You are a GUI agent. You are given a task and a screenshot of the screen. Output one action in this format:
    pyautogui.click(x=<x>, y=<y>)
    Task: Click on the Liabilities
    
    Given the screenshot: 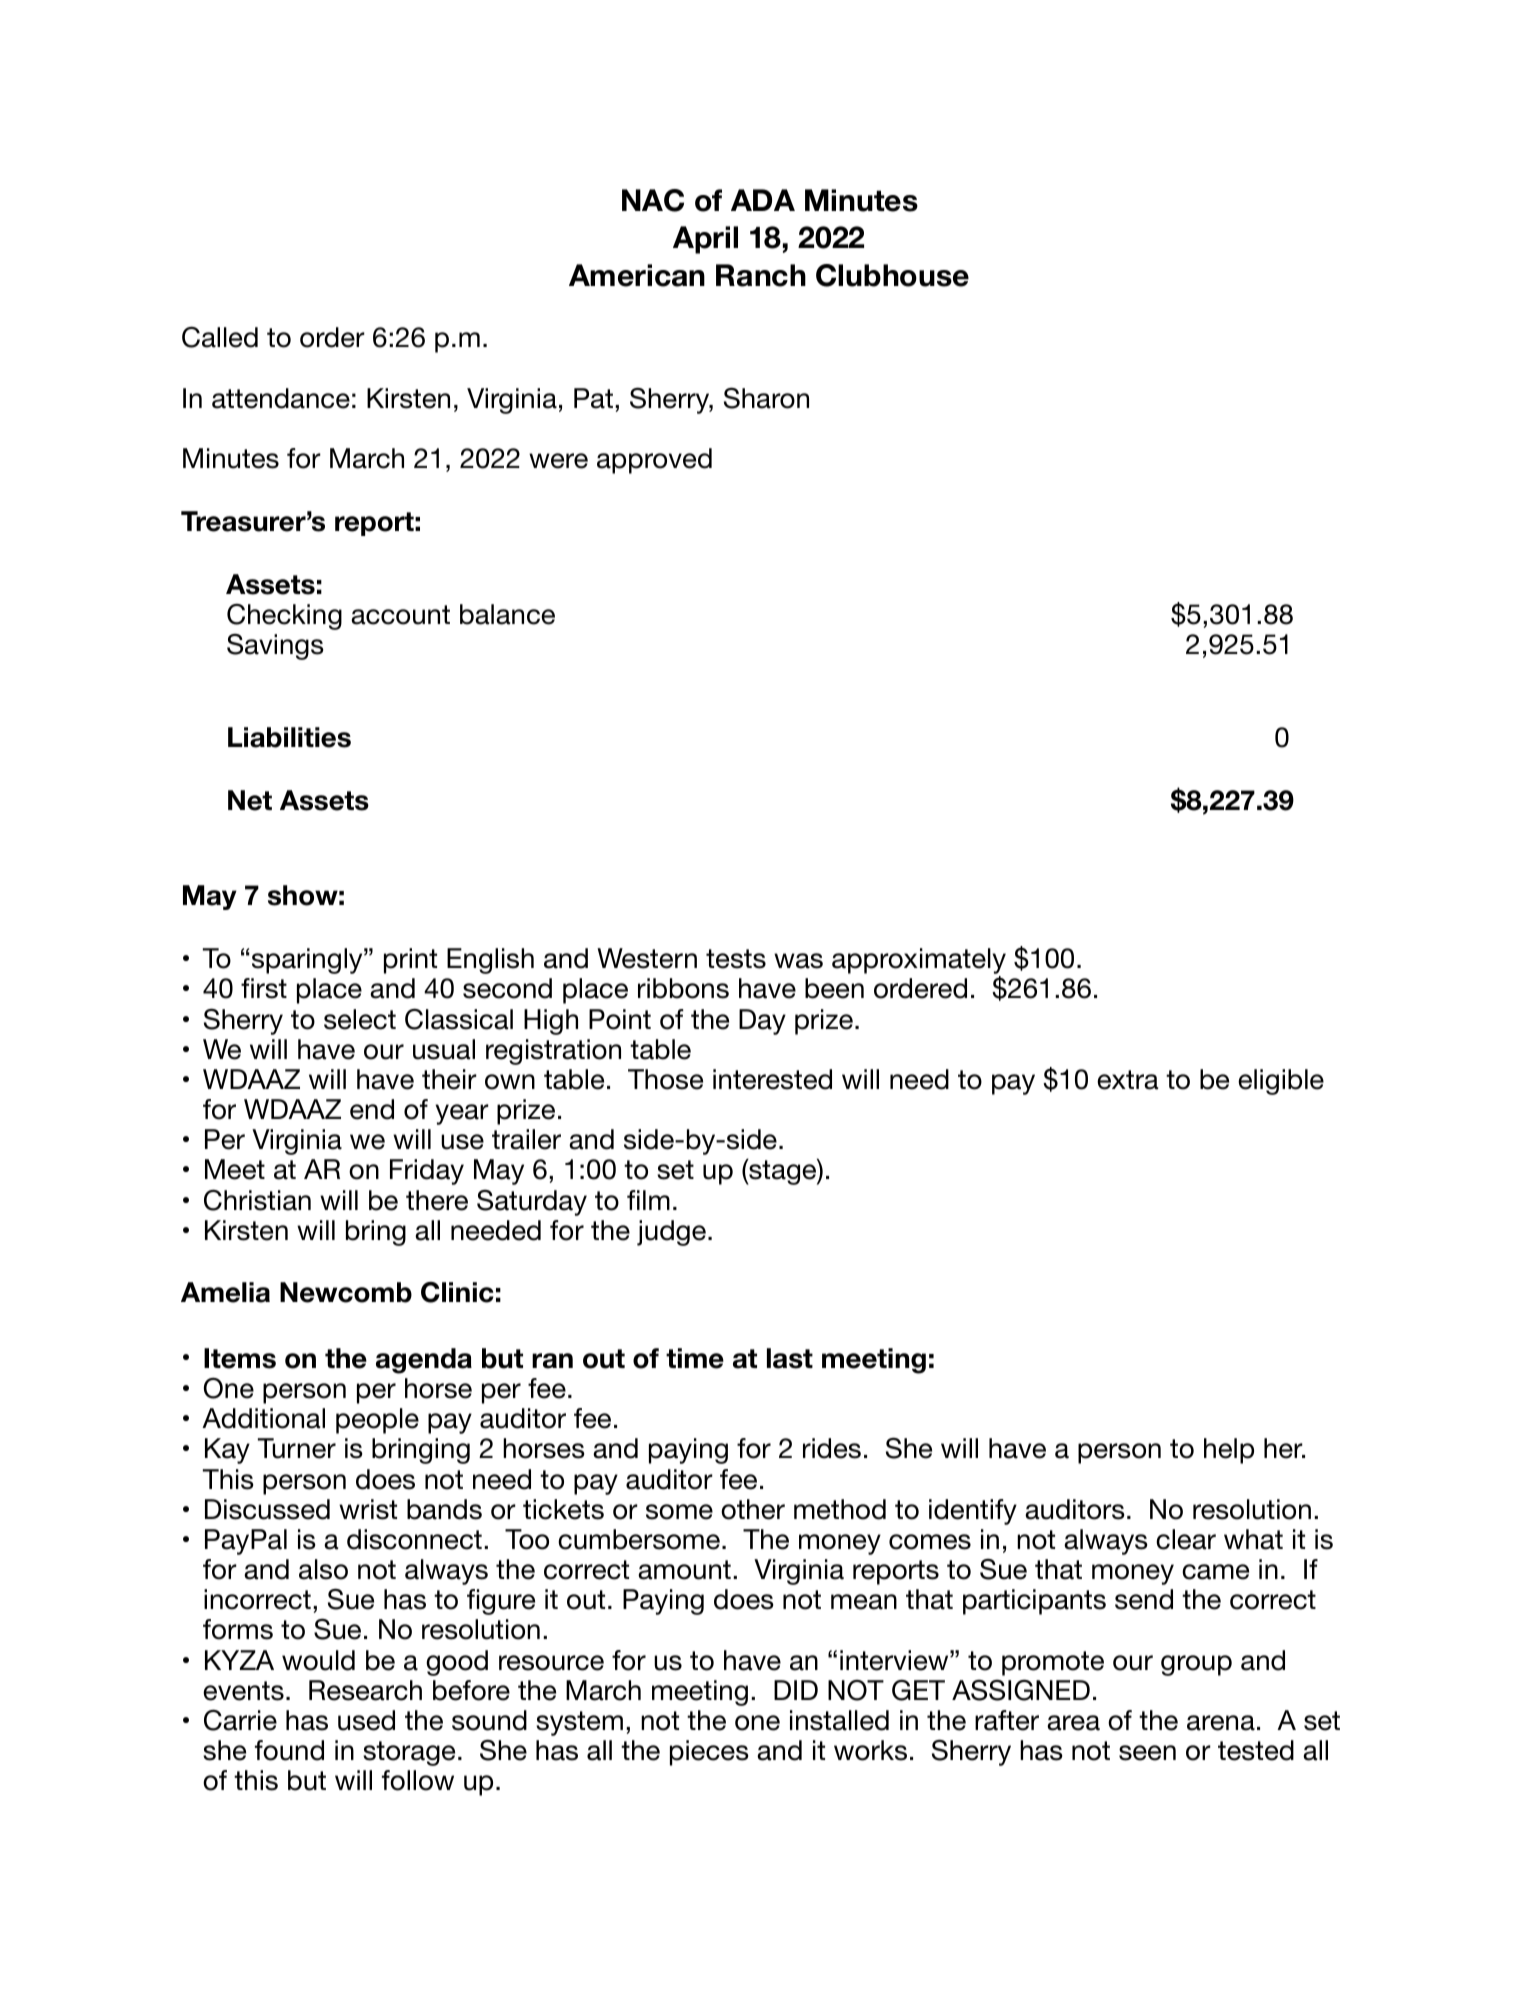 What is the action you would take?
    pyautogui.click(x=289, y=737)
